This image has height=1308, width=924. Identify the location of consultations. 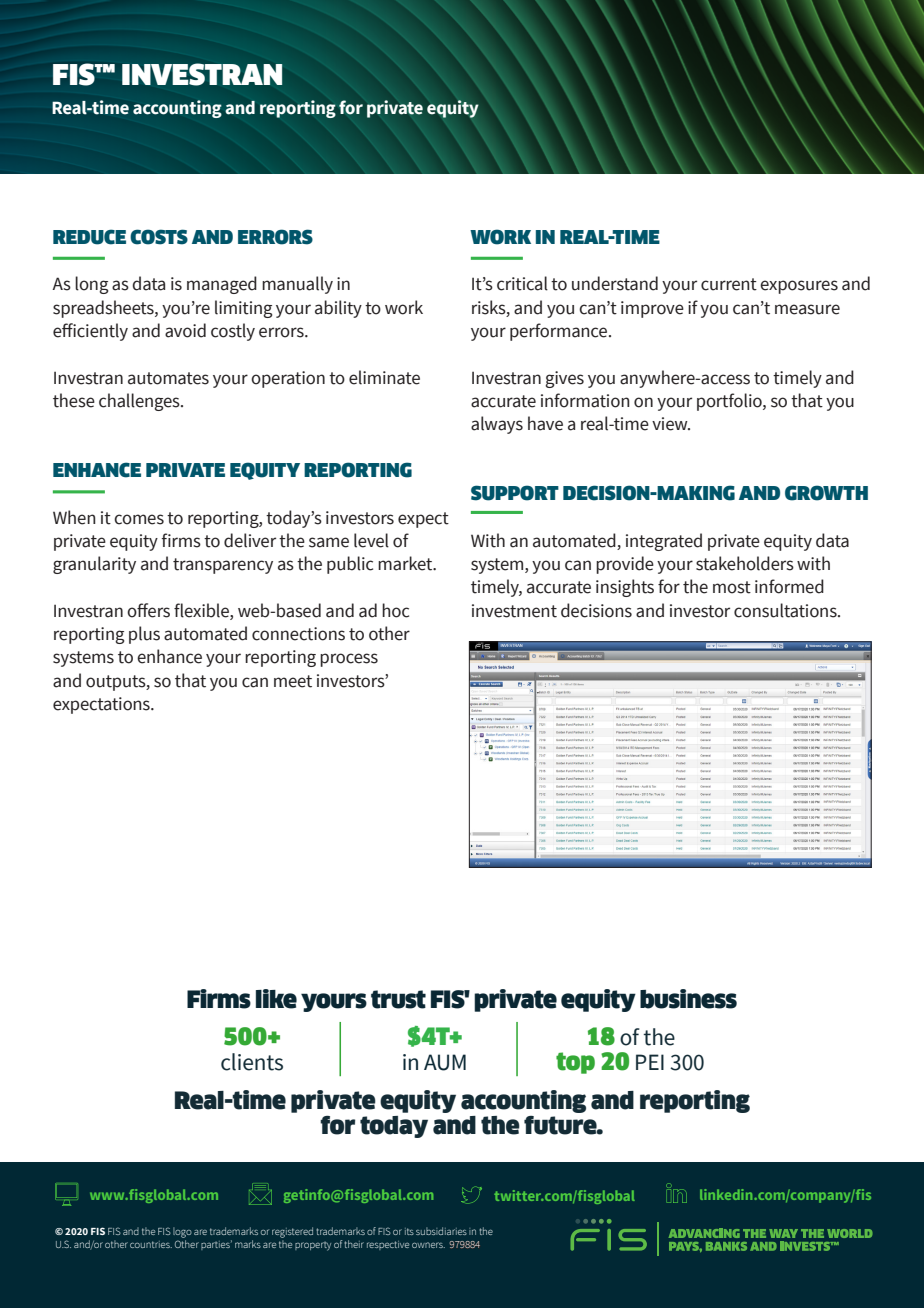
(786, 610).
